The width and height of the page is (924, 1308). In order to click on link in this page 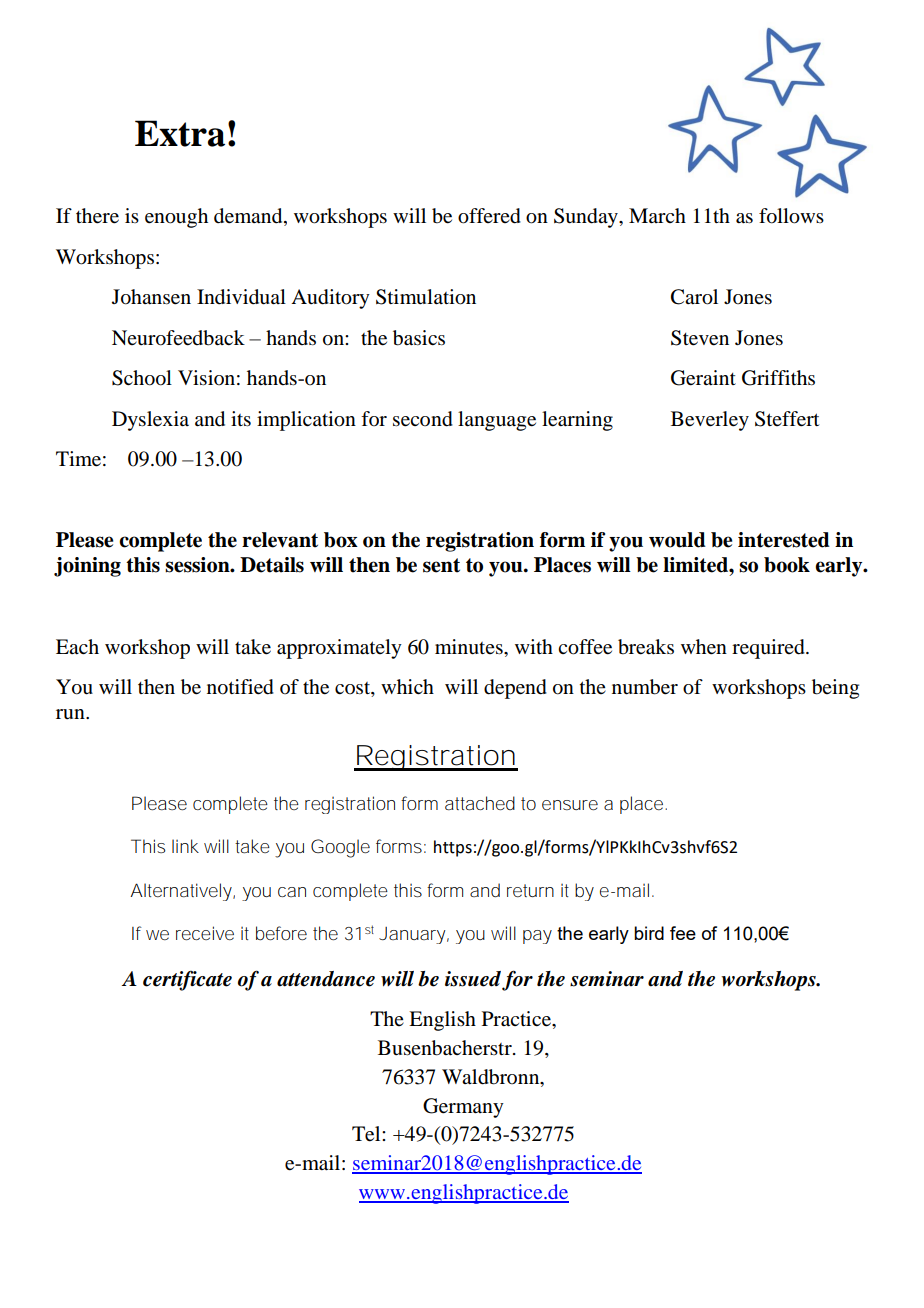, I will do `click(185, 846)`.
